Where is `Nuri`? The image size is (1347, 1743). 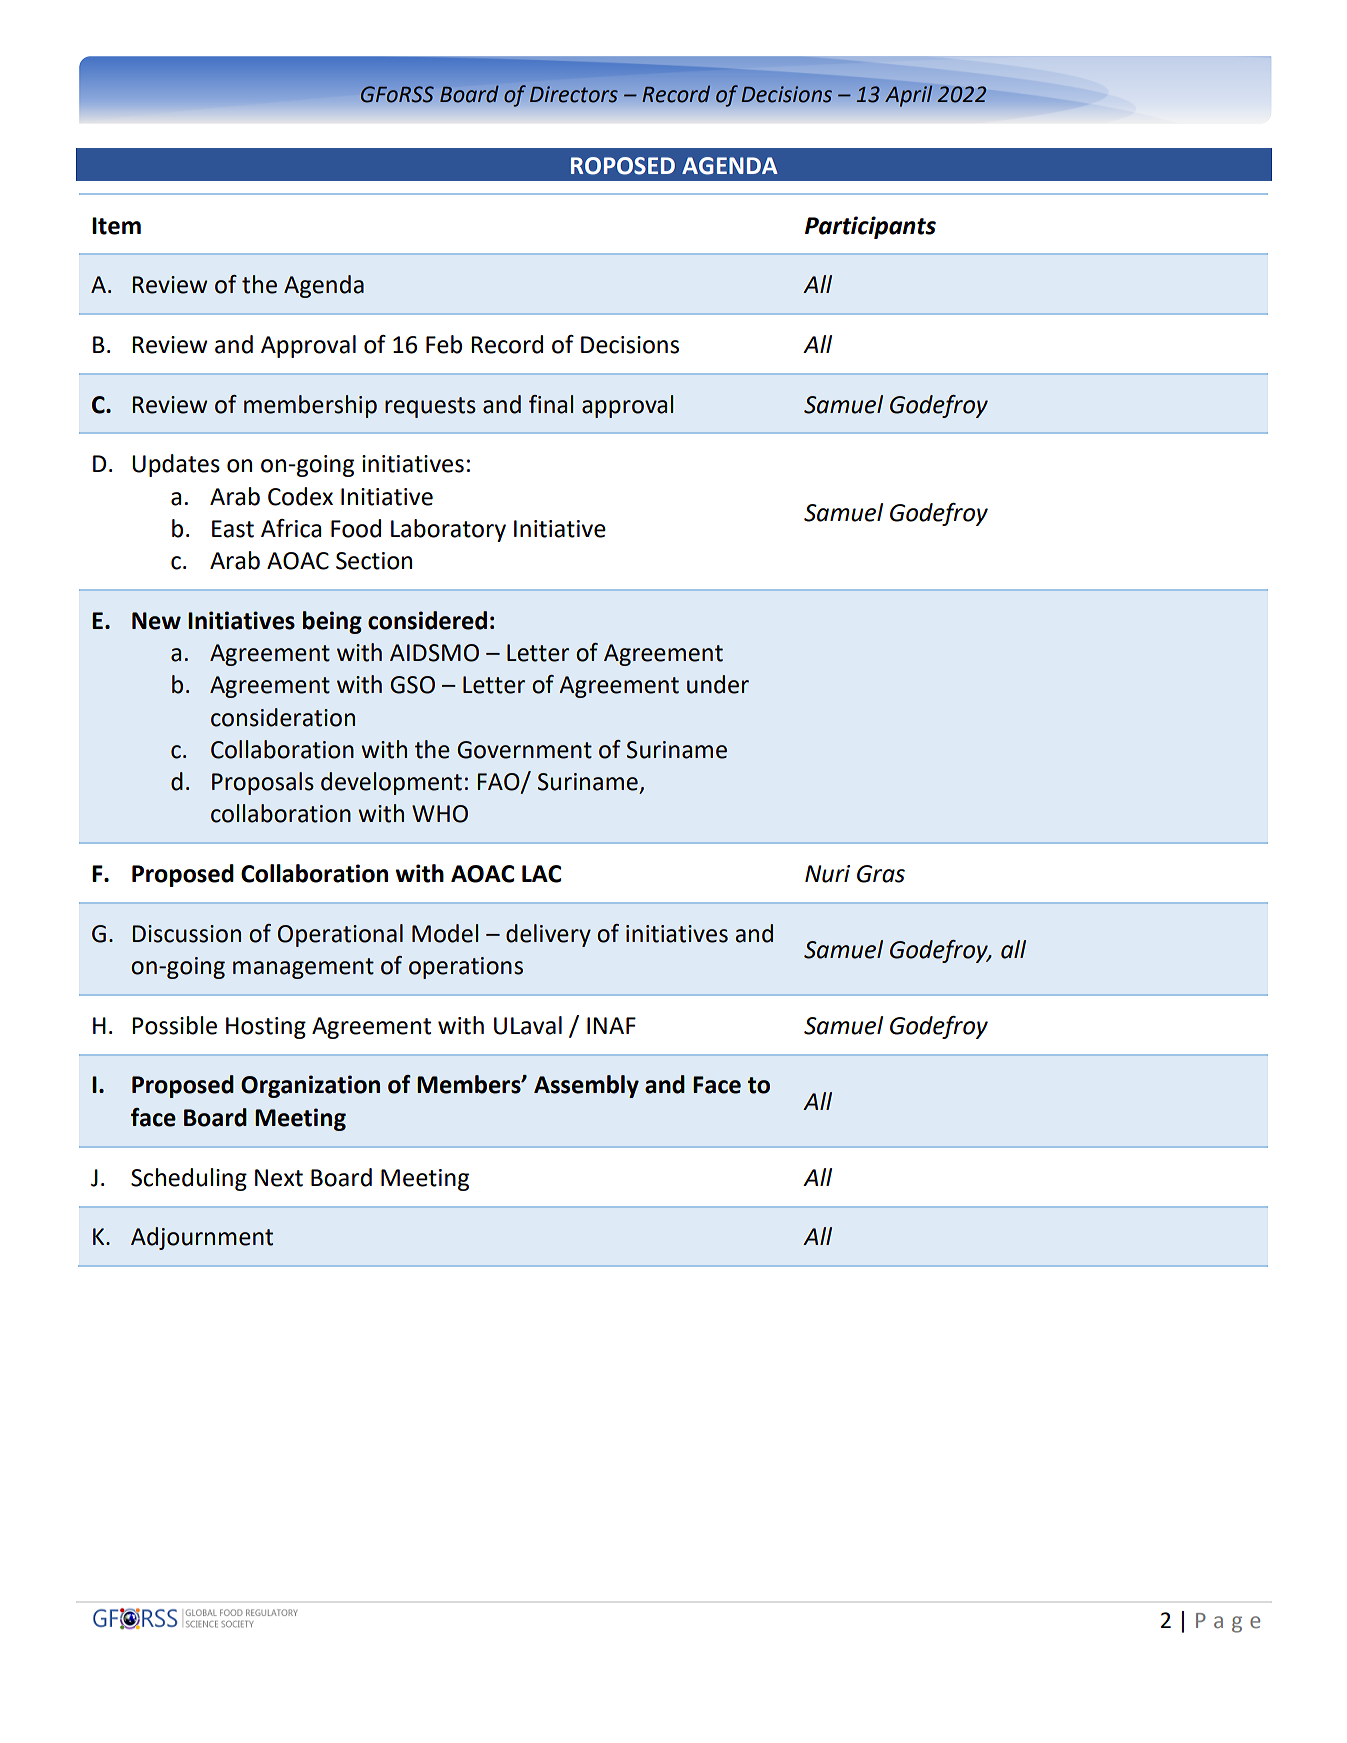 Nuri is located at coordinates (827, 874).
